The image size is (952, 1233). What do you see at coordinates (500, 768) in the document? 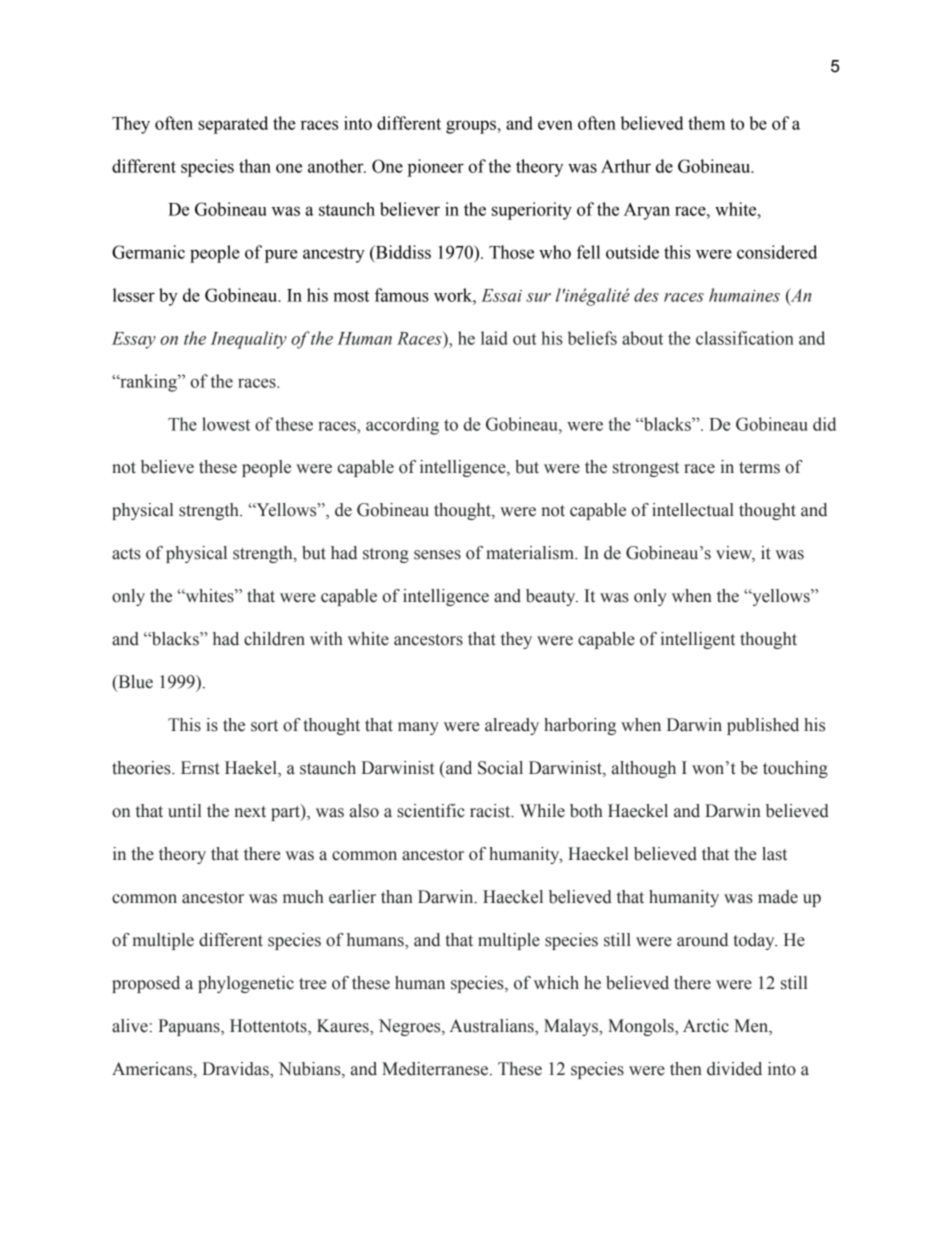
I see `Social` at bounding box center [500, 768].
